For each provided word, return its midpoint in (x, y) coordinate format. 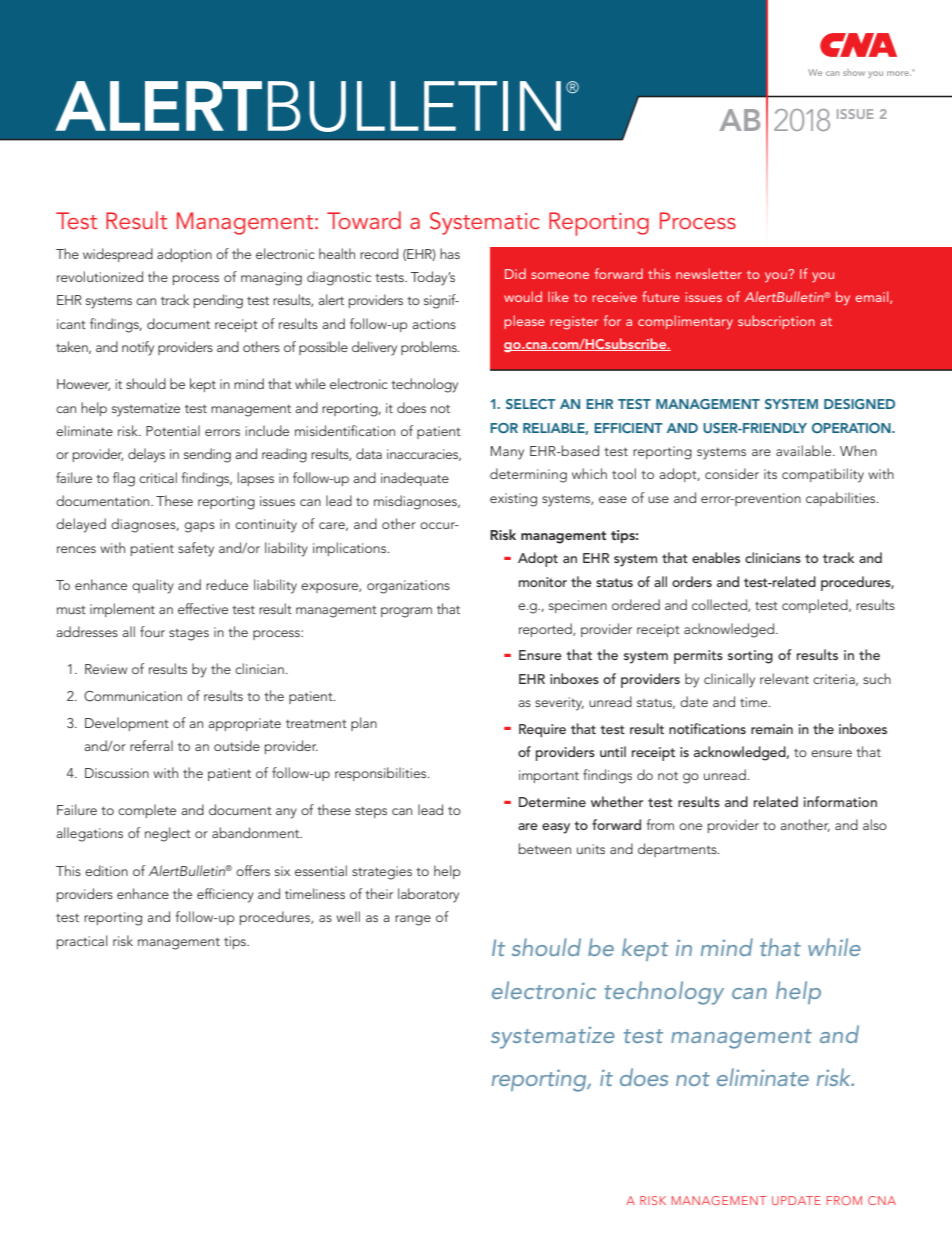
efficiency (225, 895)
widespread (118, 255)
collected (720, 605)
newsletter (709, 273)
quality (153, 586)
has (450, 253)
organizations (408, 587)
